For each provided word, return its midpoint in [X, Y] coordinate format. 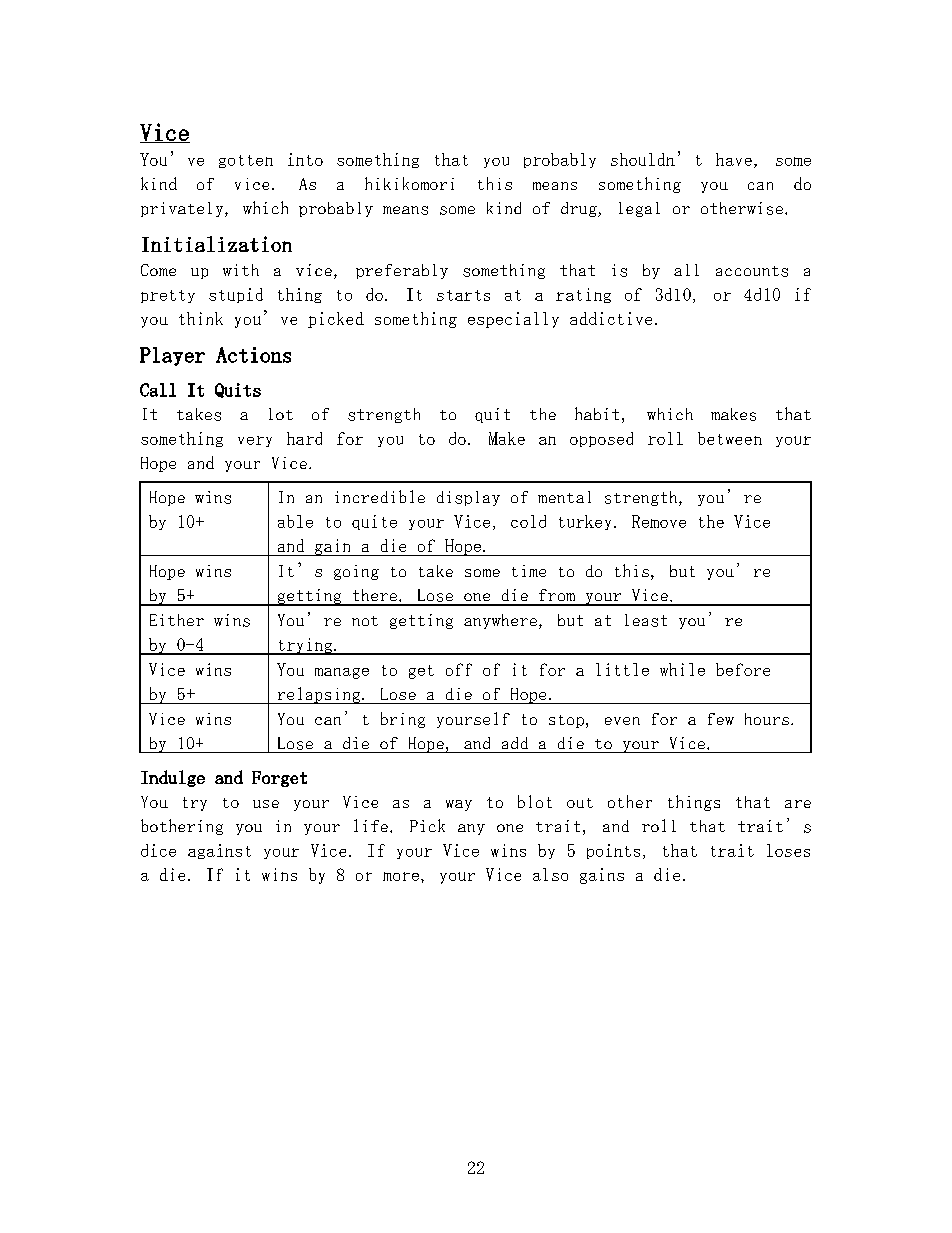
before [743, 669]
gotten [246, 161]
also [550, 874]
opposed [601, 439]
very [255, 441]
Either [177, 620]
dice [158, 850]
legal [639, 209]
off [459, 669]
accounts [752, 271]
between [730, 438]
